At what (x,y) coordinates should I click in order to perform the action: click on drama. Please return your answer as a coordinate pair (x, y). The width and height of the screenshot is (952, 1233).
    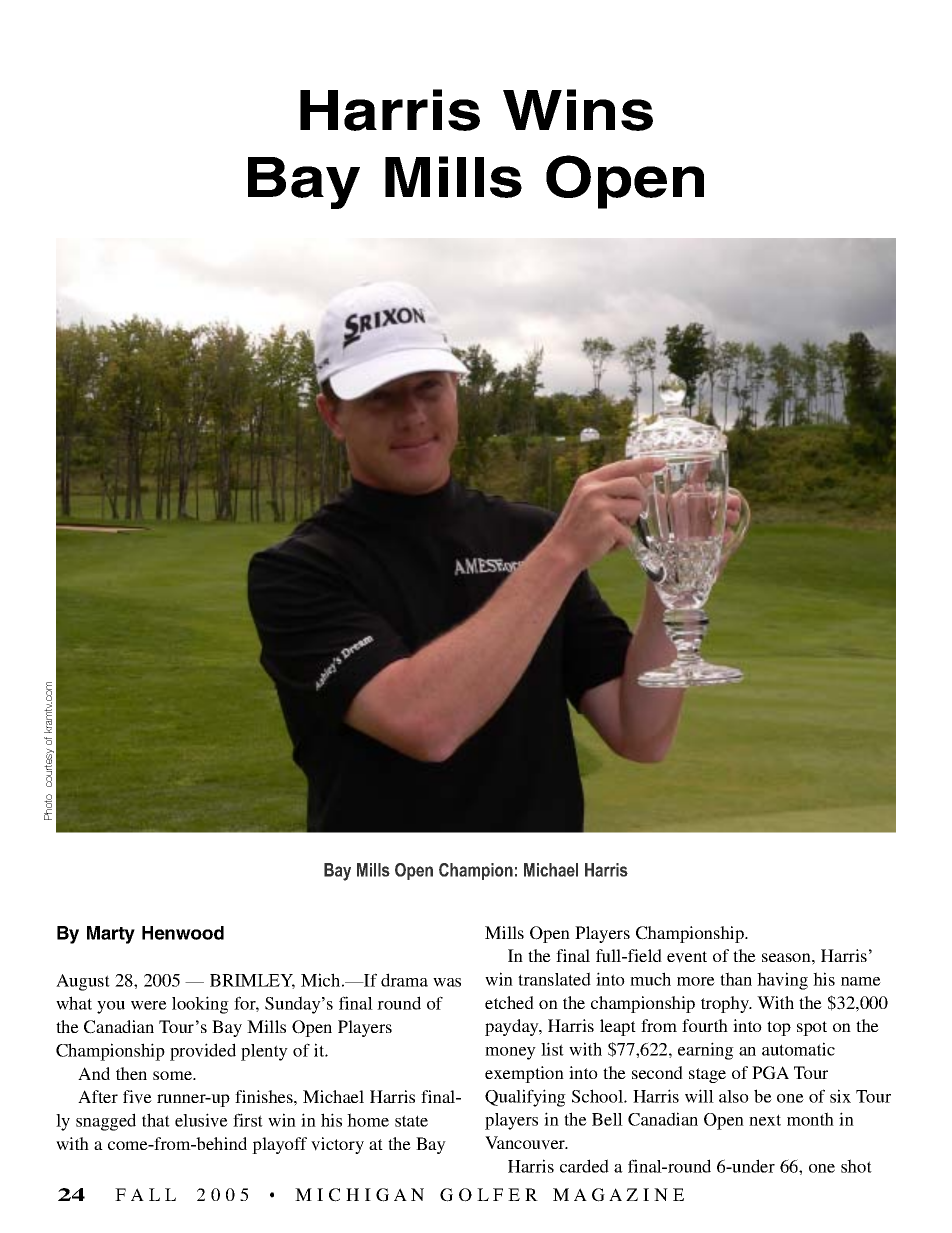
    Looking at the image, I should click on (404, 980).
